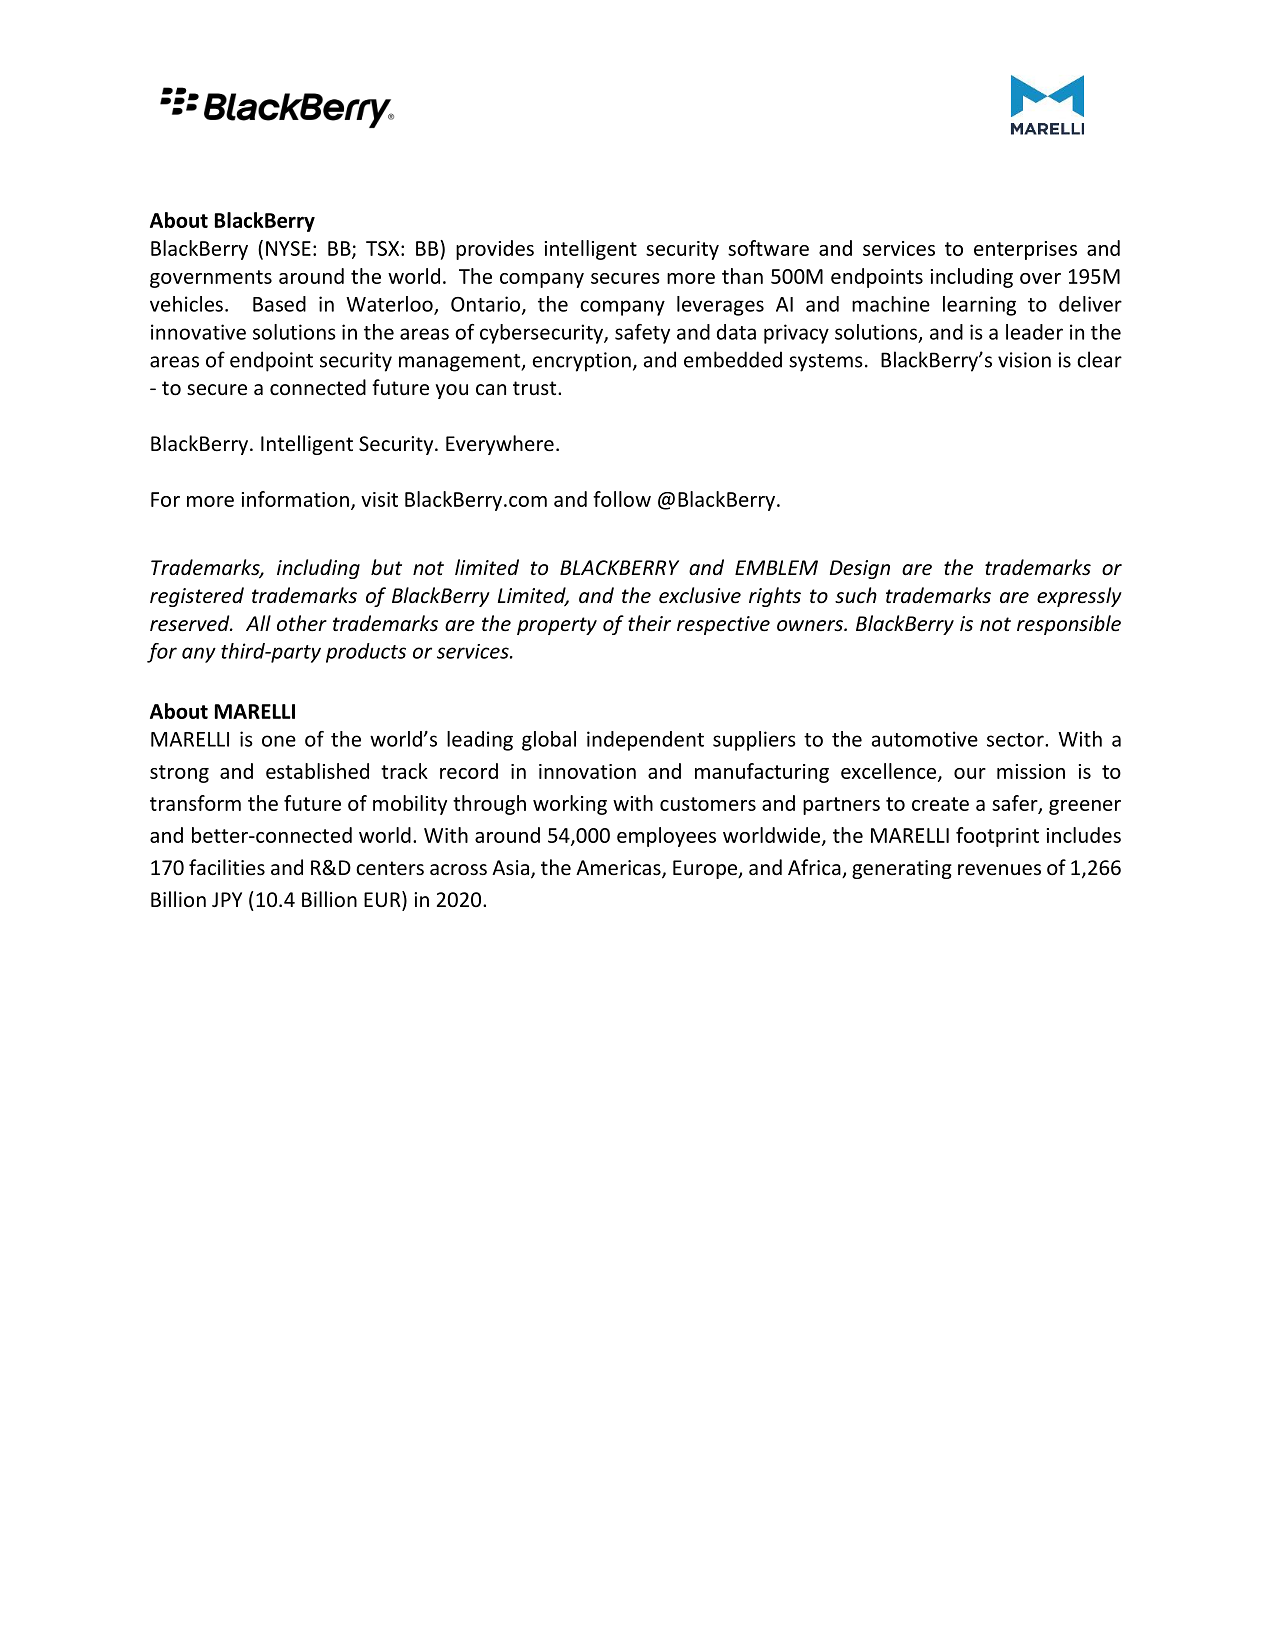 The height and width of the page is (1645, 1271). I want to click on facilities, so click(227, 867).
